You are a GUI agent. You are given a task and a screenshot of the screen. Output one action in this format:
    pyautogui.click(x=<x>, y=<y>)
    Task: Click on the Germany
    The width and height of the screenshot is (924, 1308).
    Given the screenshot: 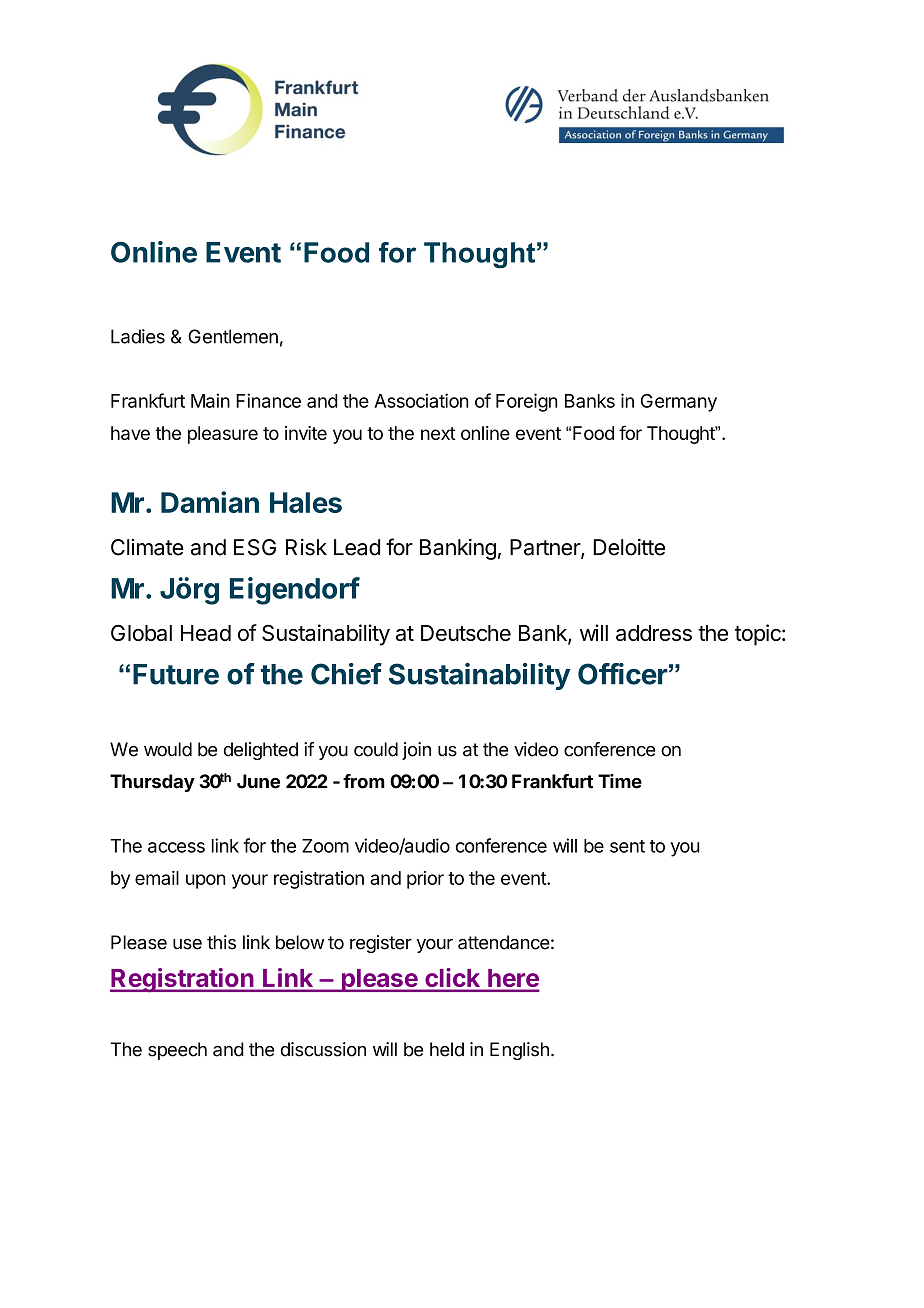 What is the action you would take?
    pyautogui.click(x=679, y=403)
